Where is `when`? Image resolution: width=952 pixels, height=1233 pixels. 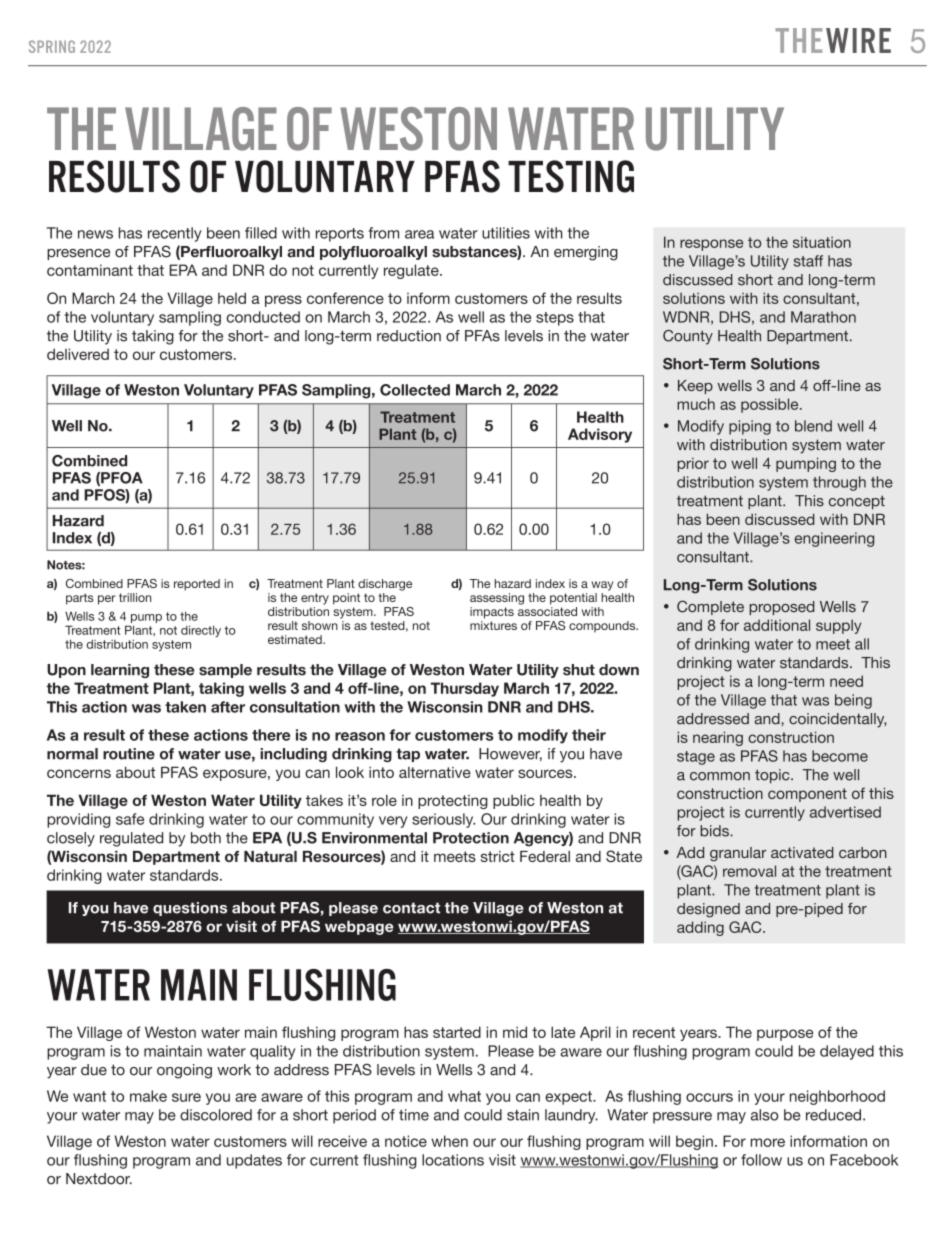
when is located at coordinates (449, 1141).
